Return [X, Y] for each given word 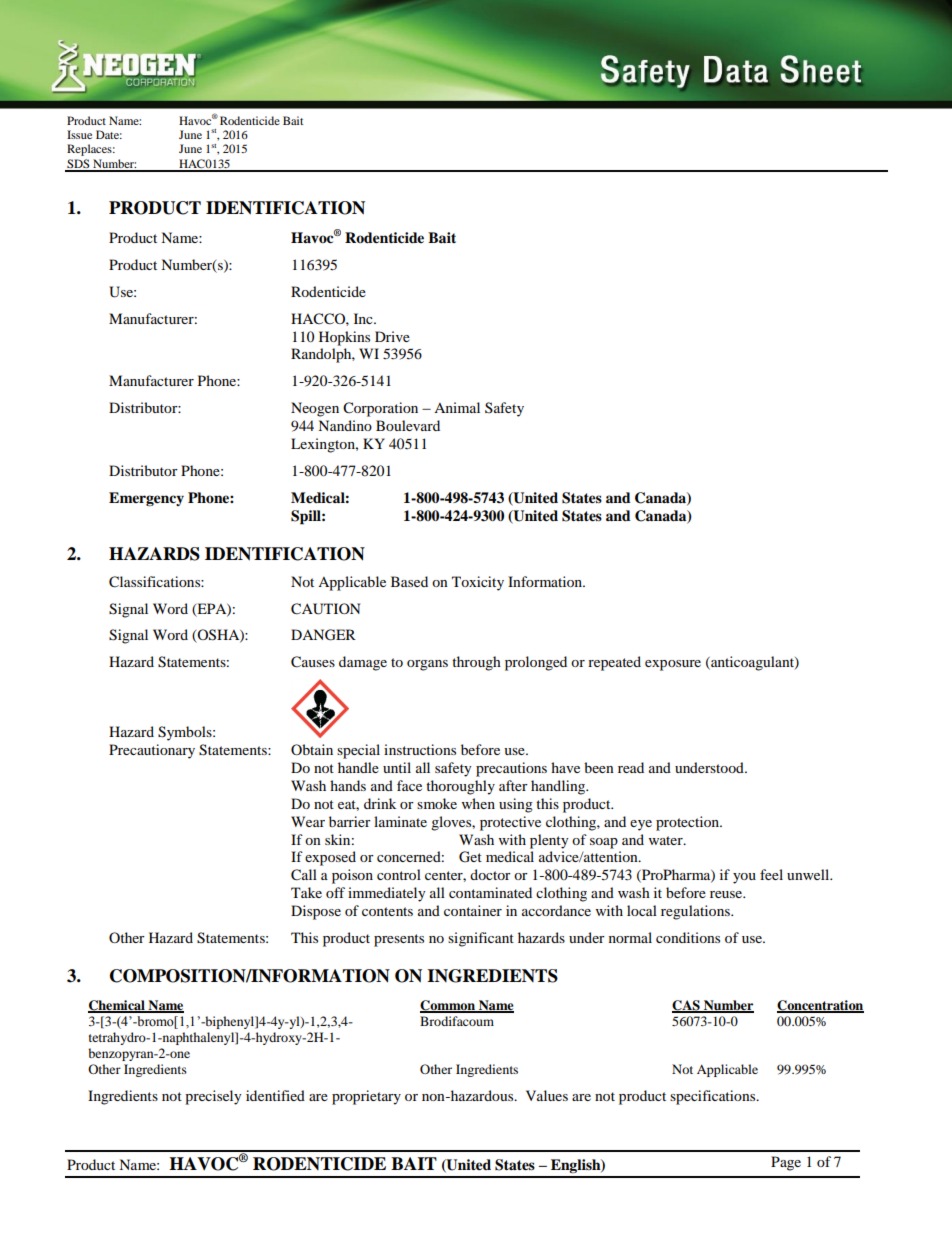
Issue [79, 134]
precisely [213, 1097]
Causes [313, 662]
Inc [364, 318]
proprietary [366, 1097]
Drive [392, 336]
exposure [673, 665]
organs [427, 665]
